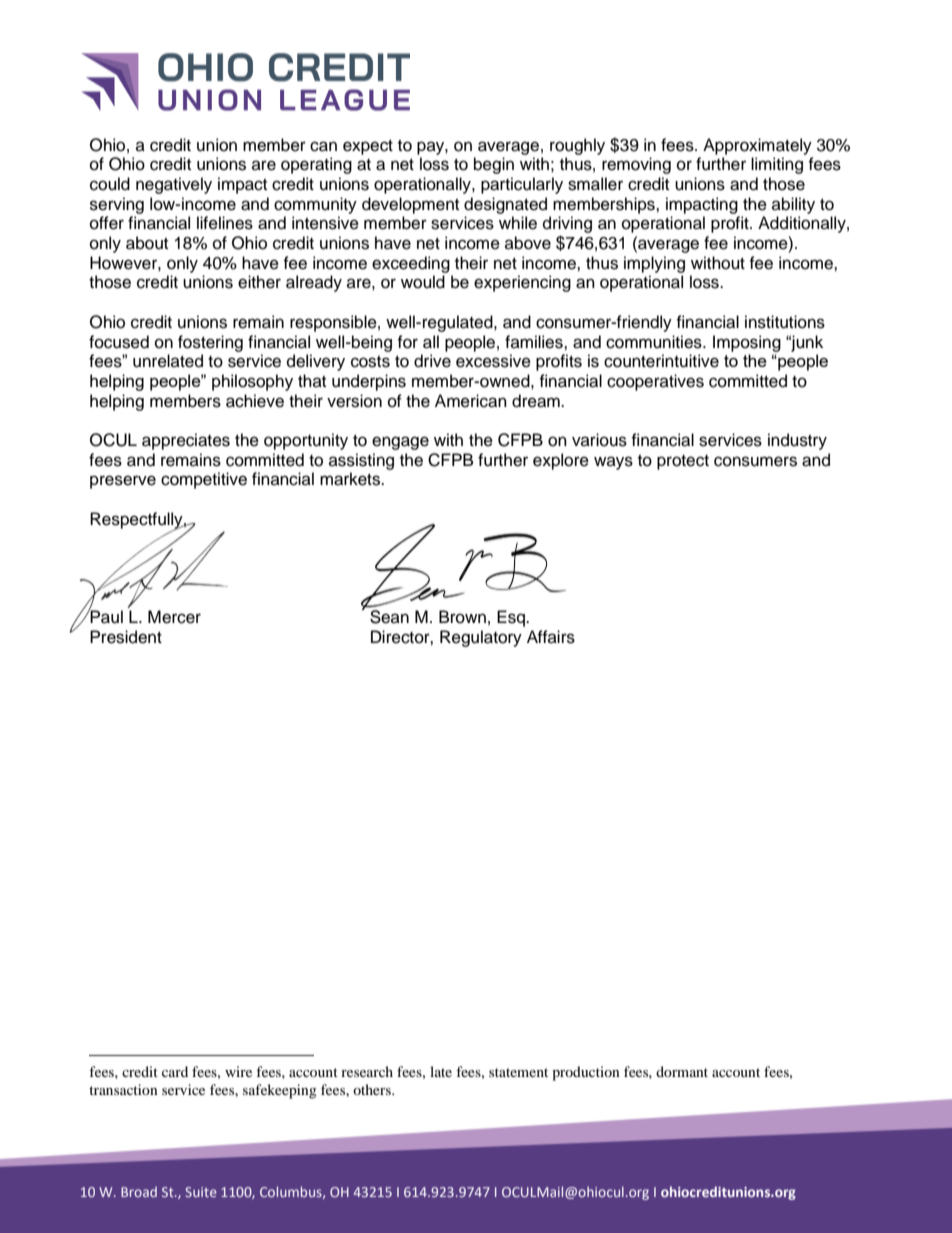 This document has height=1233, width=952. Describe the element at coordinates (174, 185) in the document. I see `negatively` at that location.
